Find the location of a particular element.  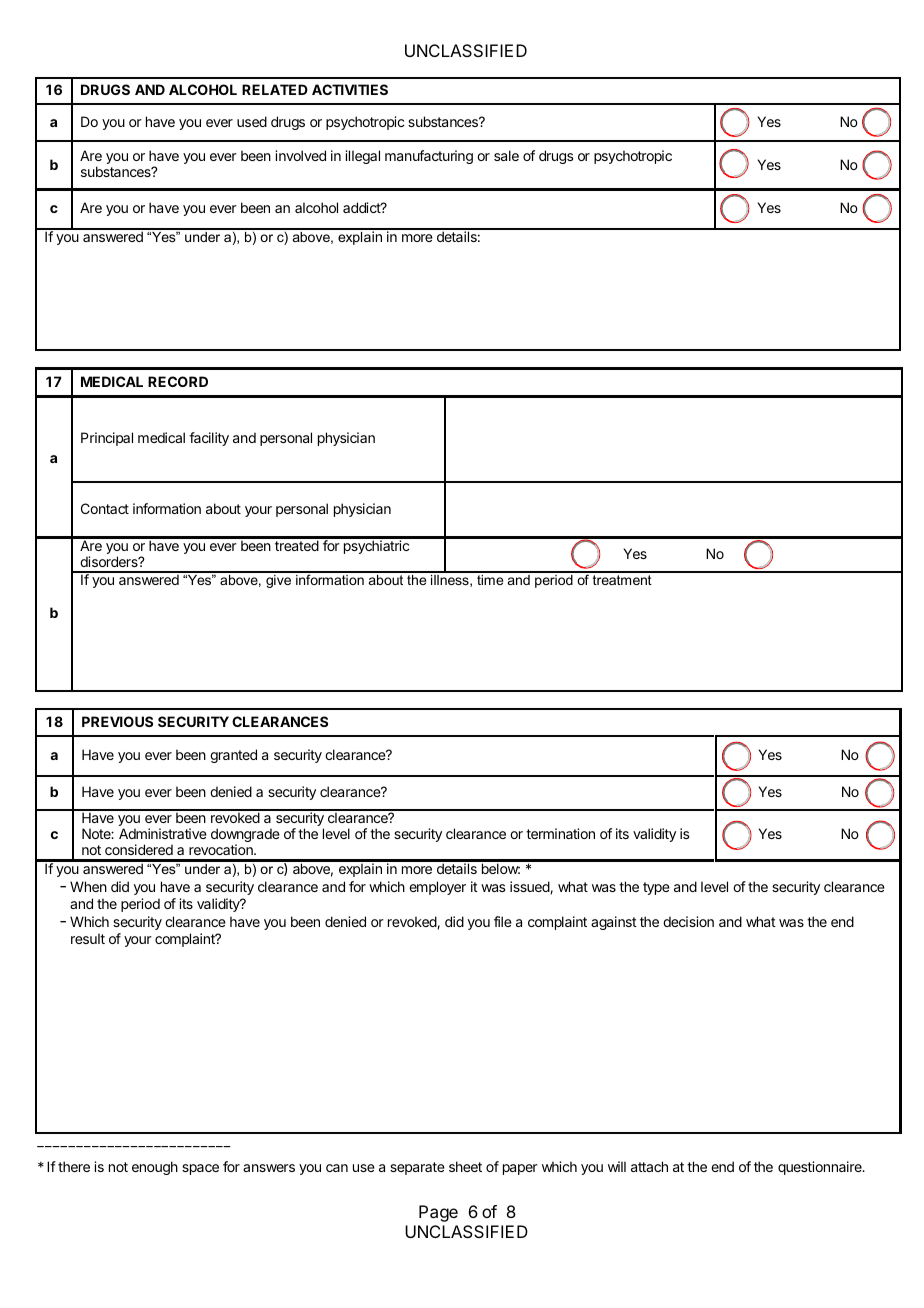

RECORD is located at coordinates (178, 381).
